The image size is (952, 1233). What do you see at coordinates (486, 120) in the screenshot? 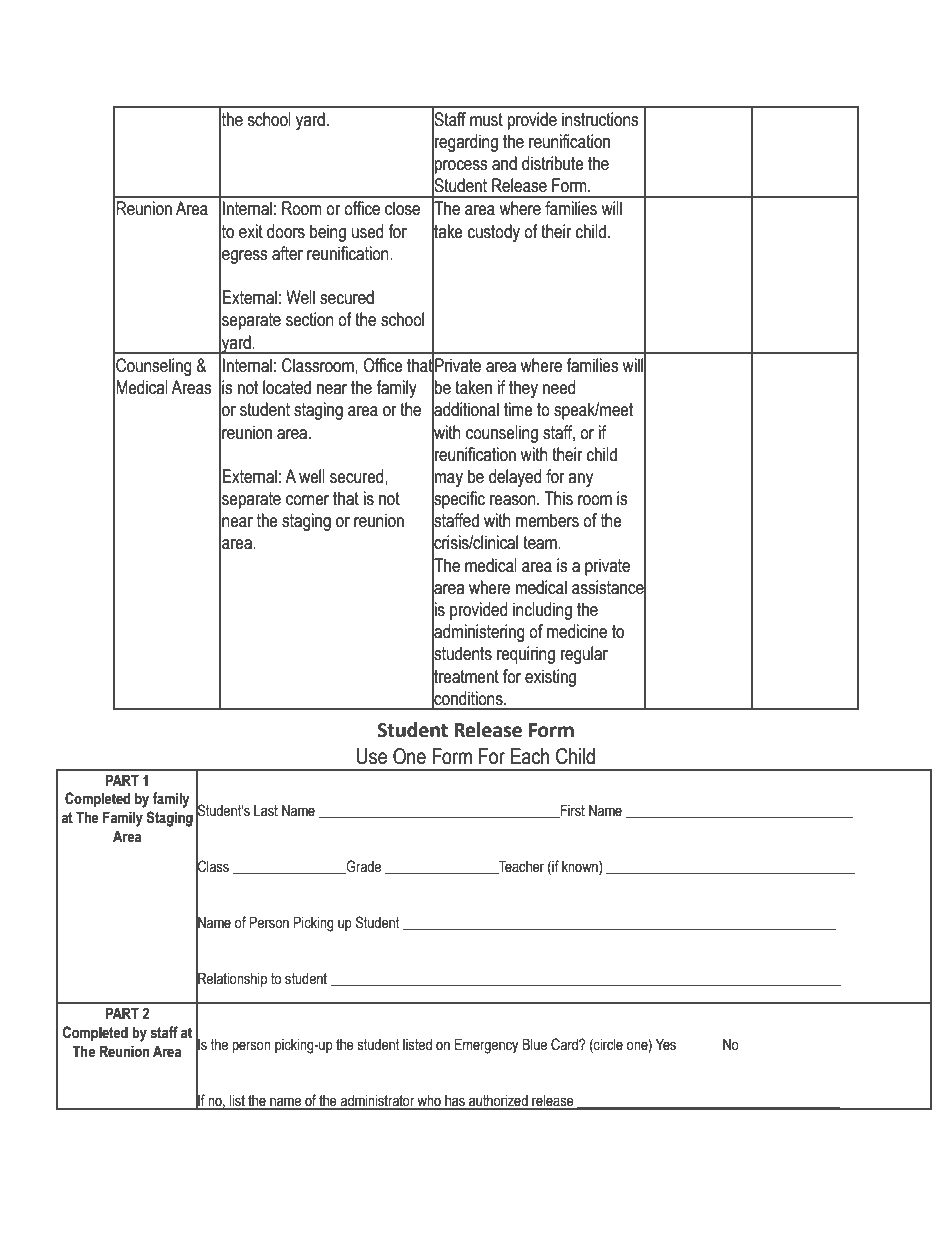
I see `must` at bounding box center [486, 120].
